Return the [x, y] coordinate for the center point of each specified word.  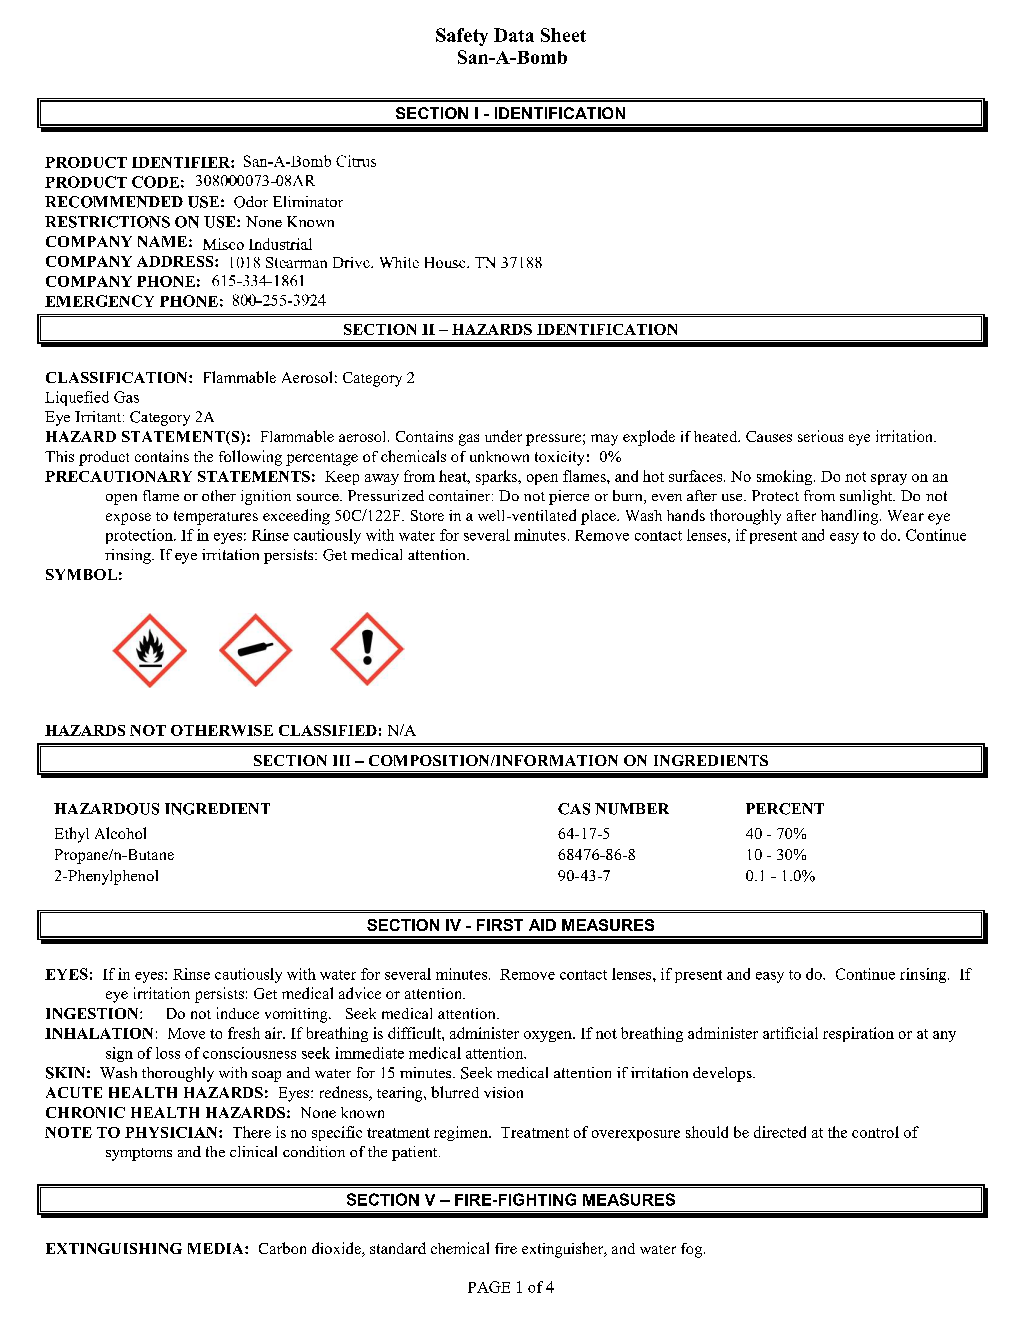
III [341, 760]
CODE [155, 182]
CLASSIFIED [328, 730]
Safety [462, 37]
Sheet [563, 35]
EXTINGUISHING [114, 1248]
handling [851, 517]
